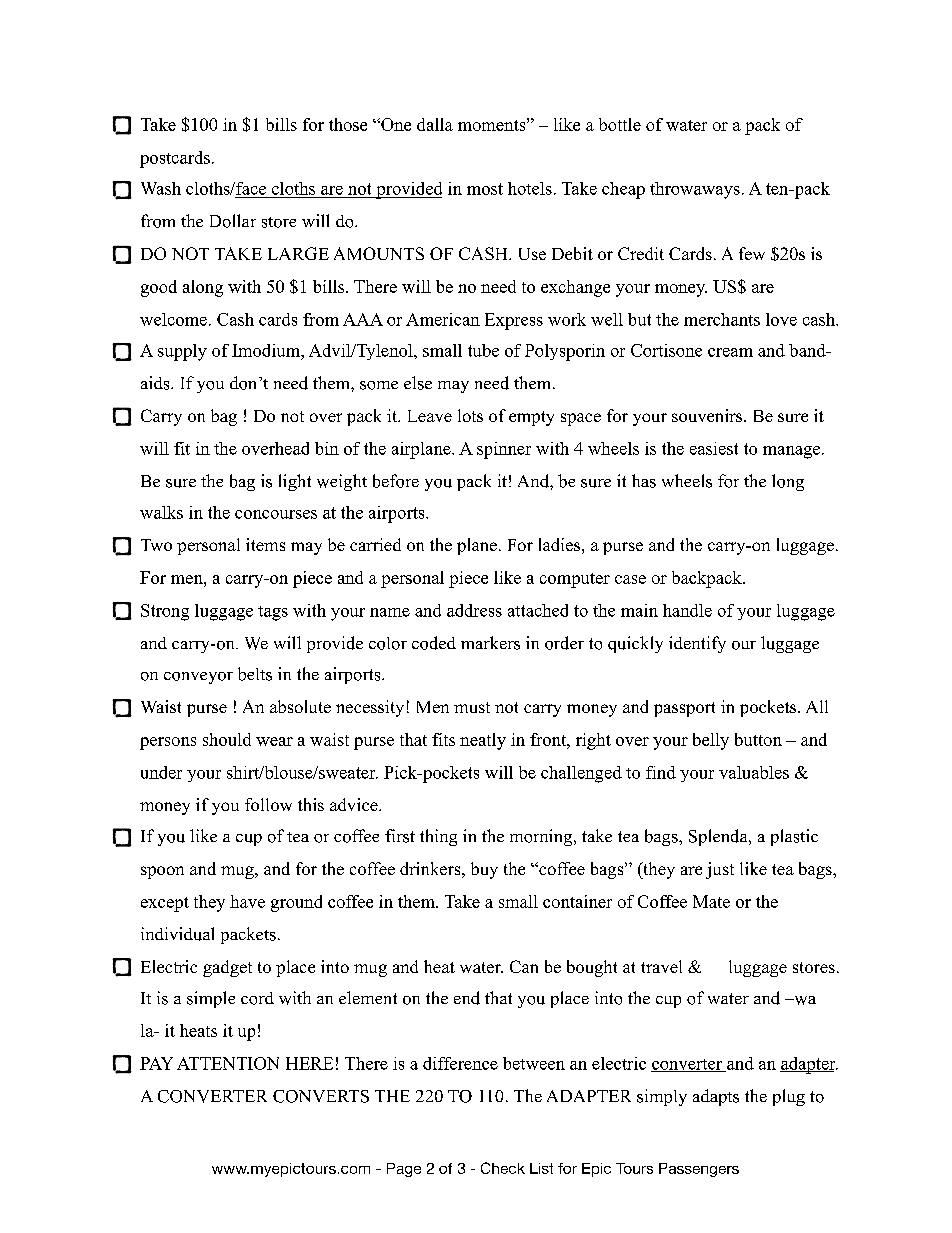 This screenshot has width=952, height=1233. I want to click on supply, so click(182, 352).
